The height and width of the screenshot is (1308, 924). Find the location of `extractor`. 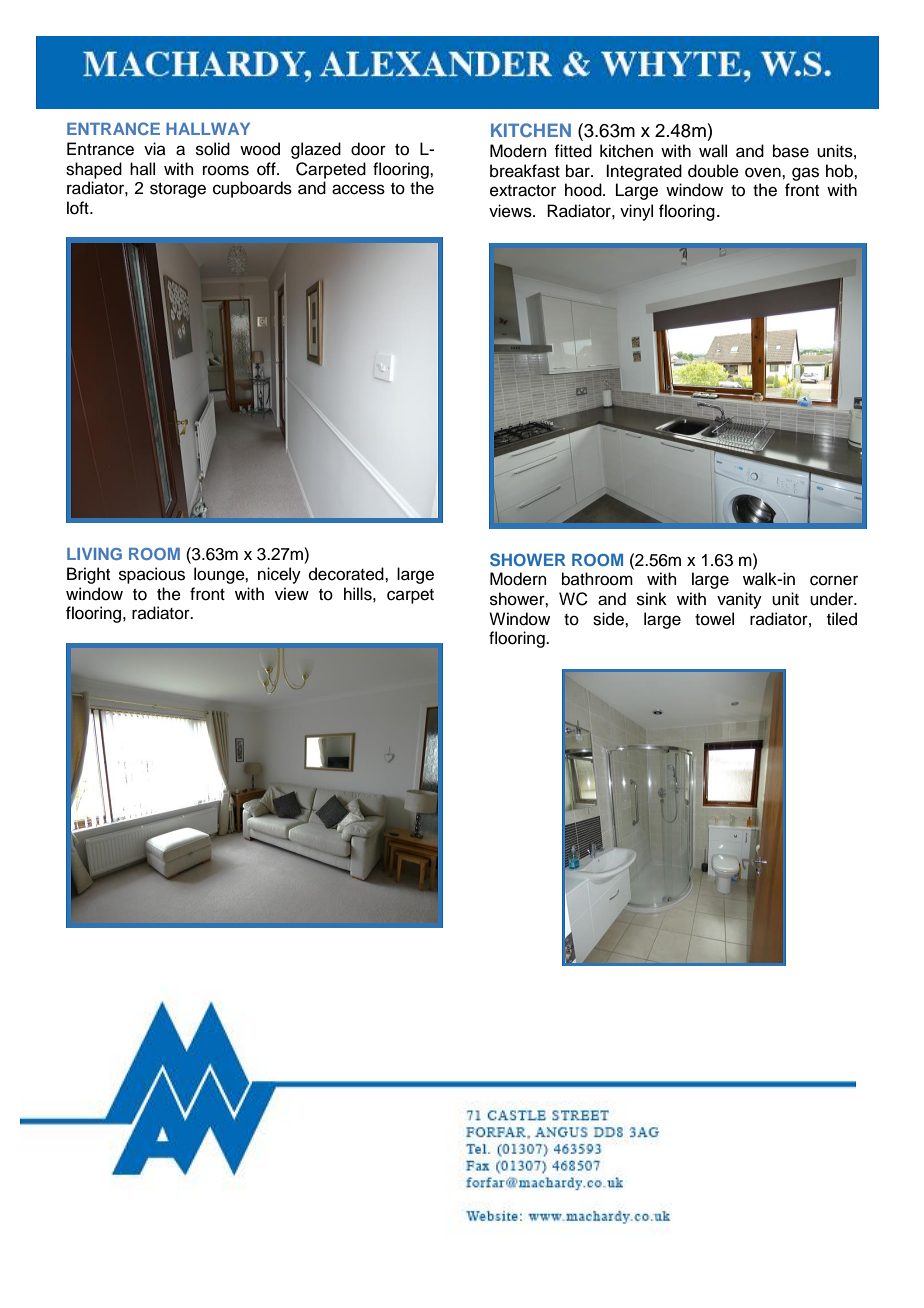

extractor is located at coordinates (523, 191).
